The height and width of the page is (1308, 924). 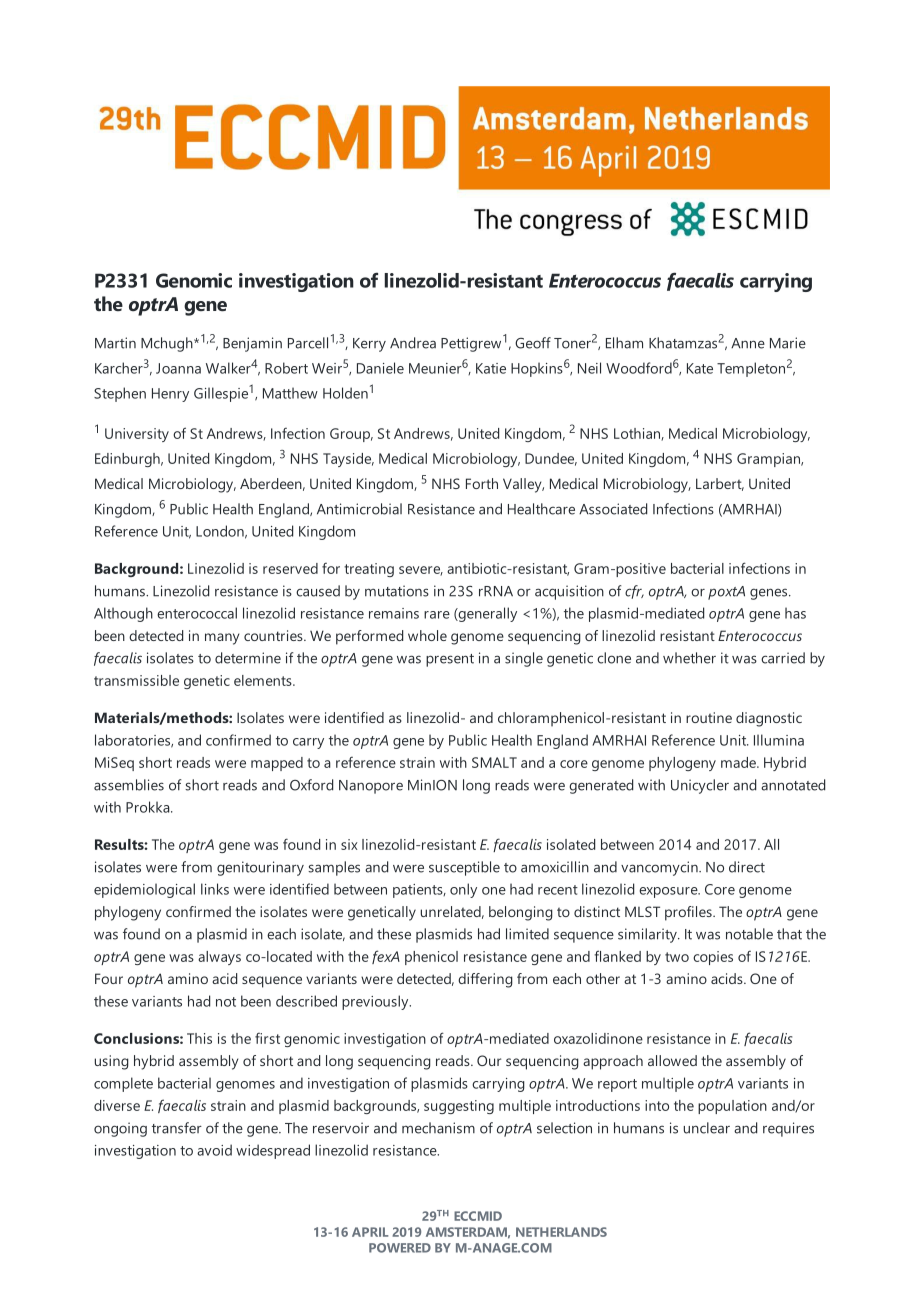 I want to click on Joanna, so click(x=178, y=368).
